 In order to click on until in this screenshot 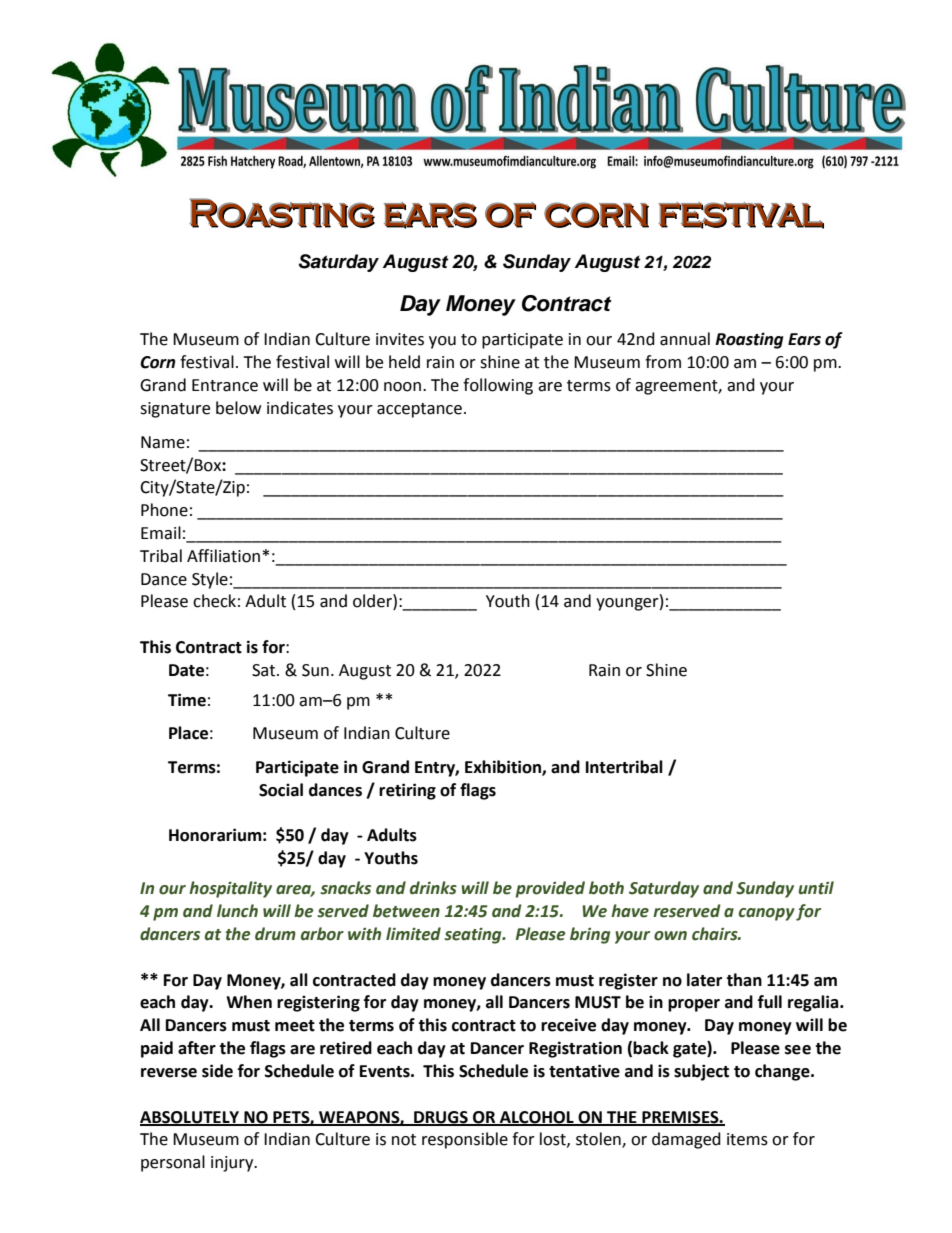, I will do `click(816, 888)`.
